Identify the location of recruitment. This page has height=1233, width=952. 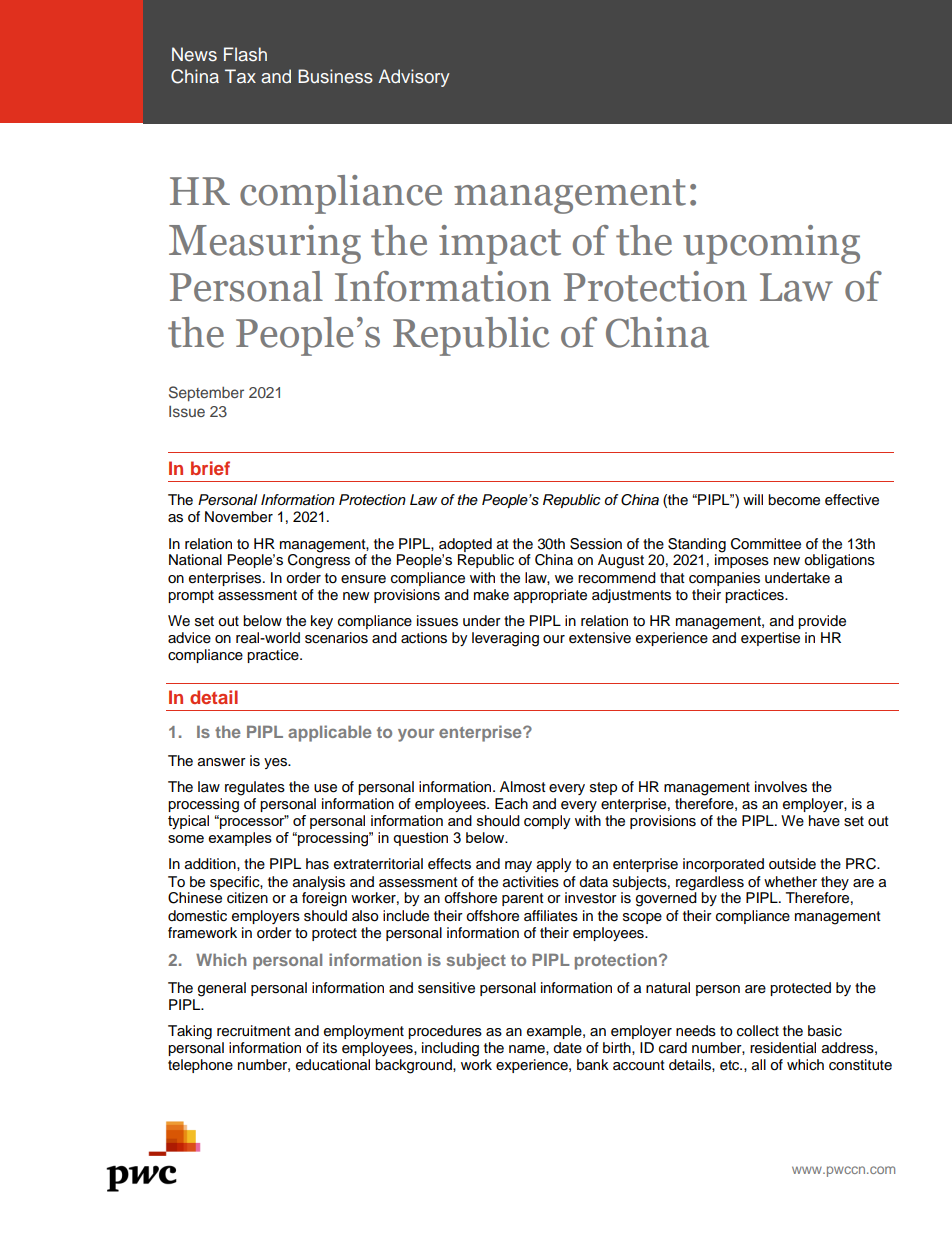
(254, 1031).
